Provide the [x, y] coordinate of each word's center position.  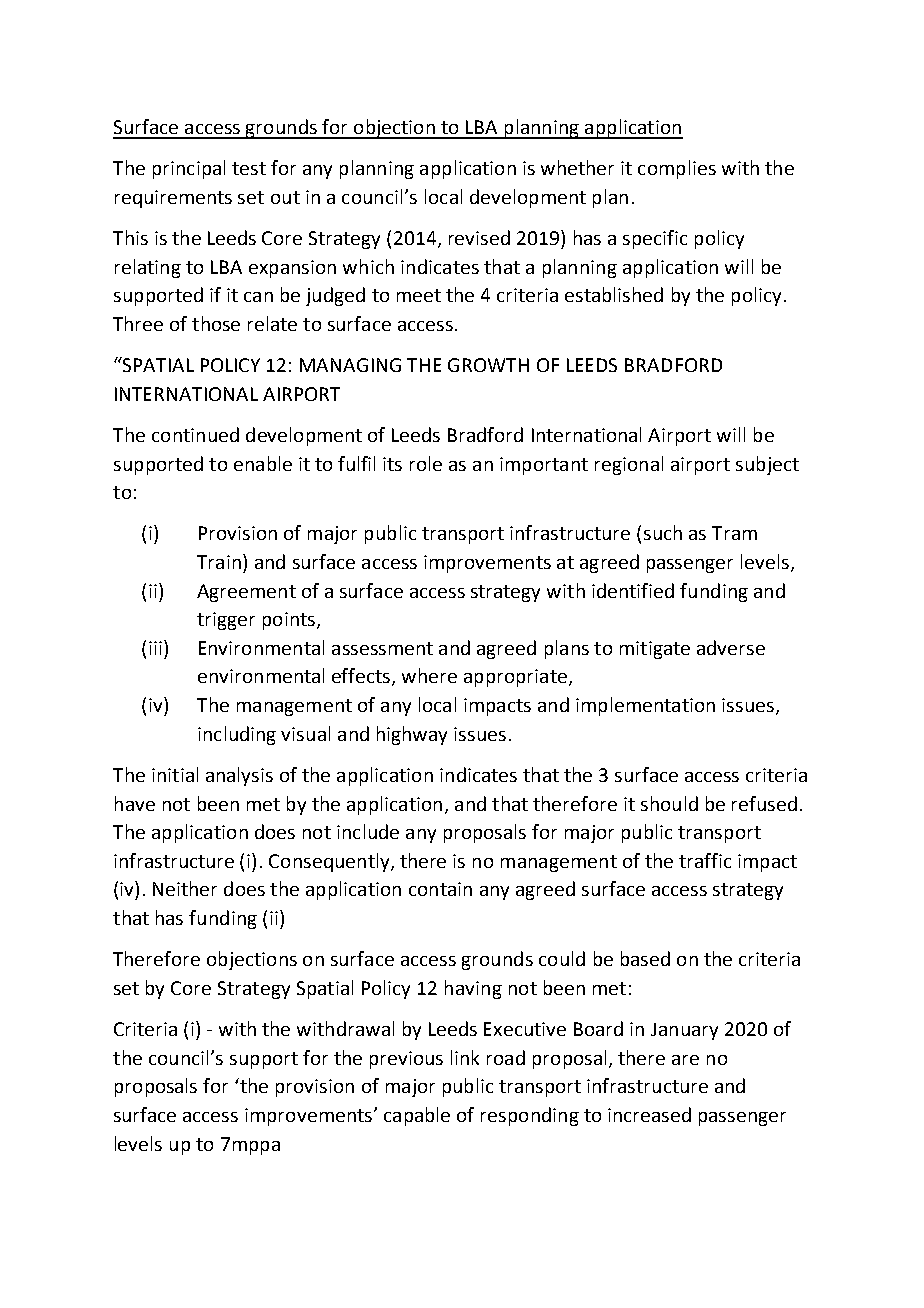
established [614, 294]
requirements [173, 199]
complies [677, 169]
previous [406, 1060]
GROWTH [488, 365]
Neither [185, 888]
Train [219, 562]
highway [412, 735]
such [663, 532]
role [426, 463]
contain [440, 889]
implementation [645, 706]
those [216, 323]
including [237, 735]
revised [479, 237]
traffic [705, 860]
